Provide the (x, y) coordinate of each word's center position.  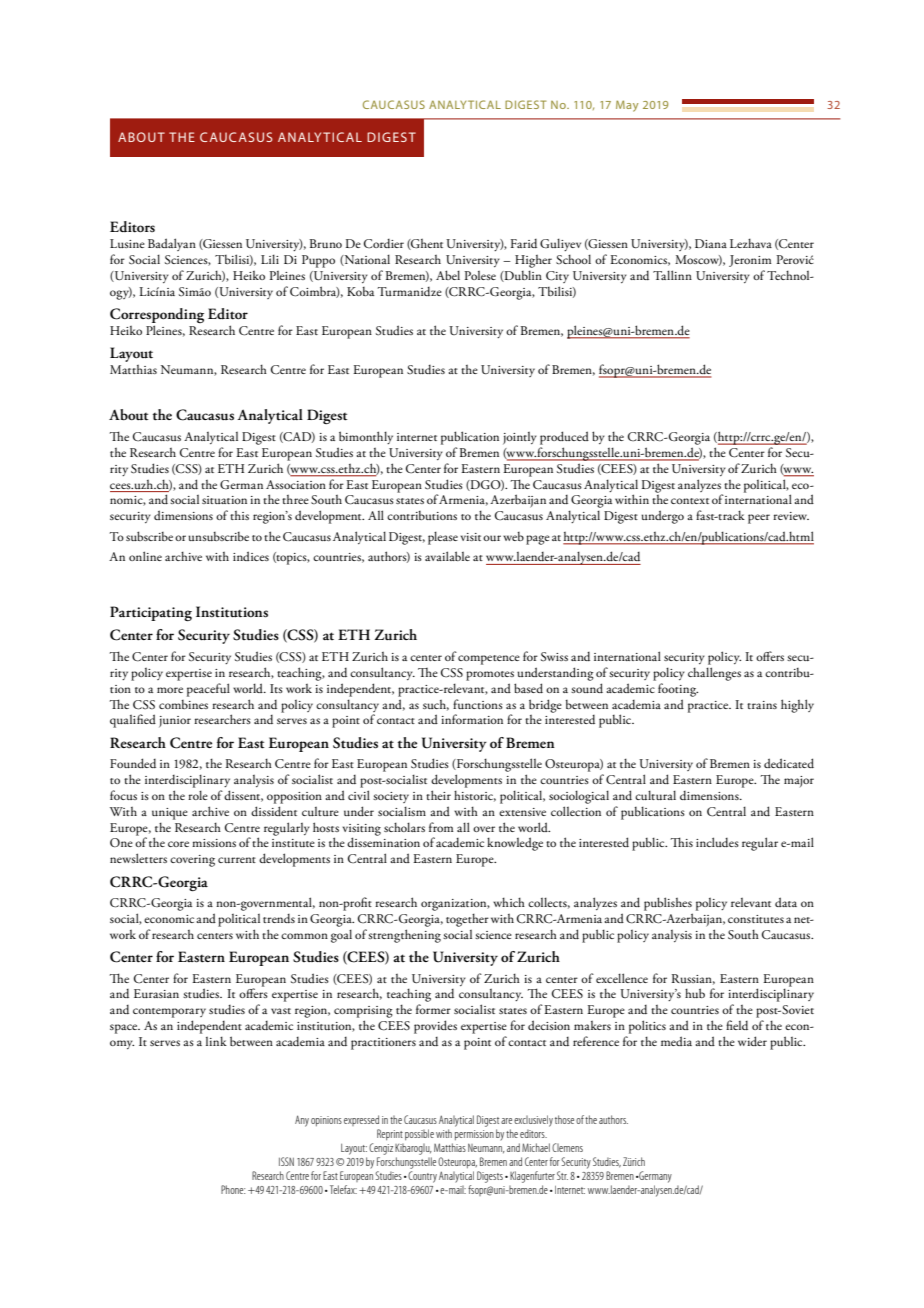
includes (717, 842)
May (627, 106)
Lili (270, 259)
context (690, 501)
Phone (233, 1189)
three (295, 499)
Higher (533, 261)
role (198, 795)
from (441, 827)
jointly (520, 438)
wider (752, 1041)
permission (474, 1135)
